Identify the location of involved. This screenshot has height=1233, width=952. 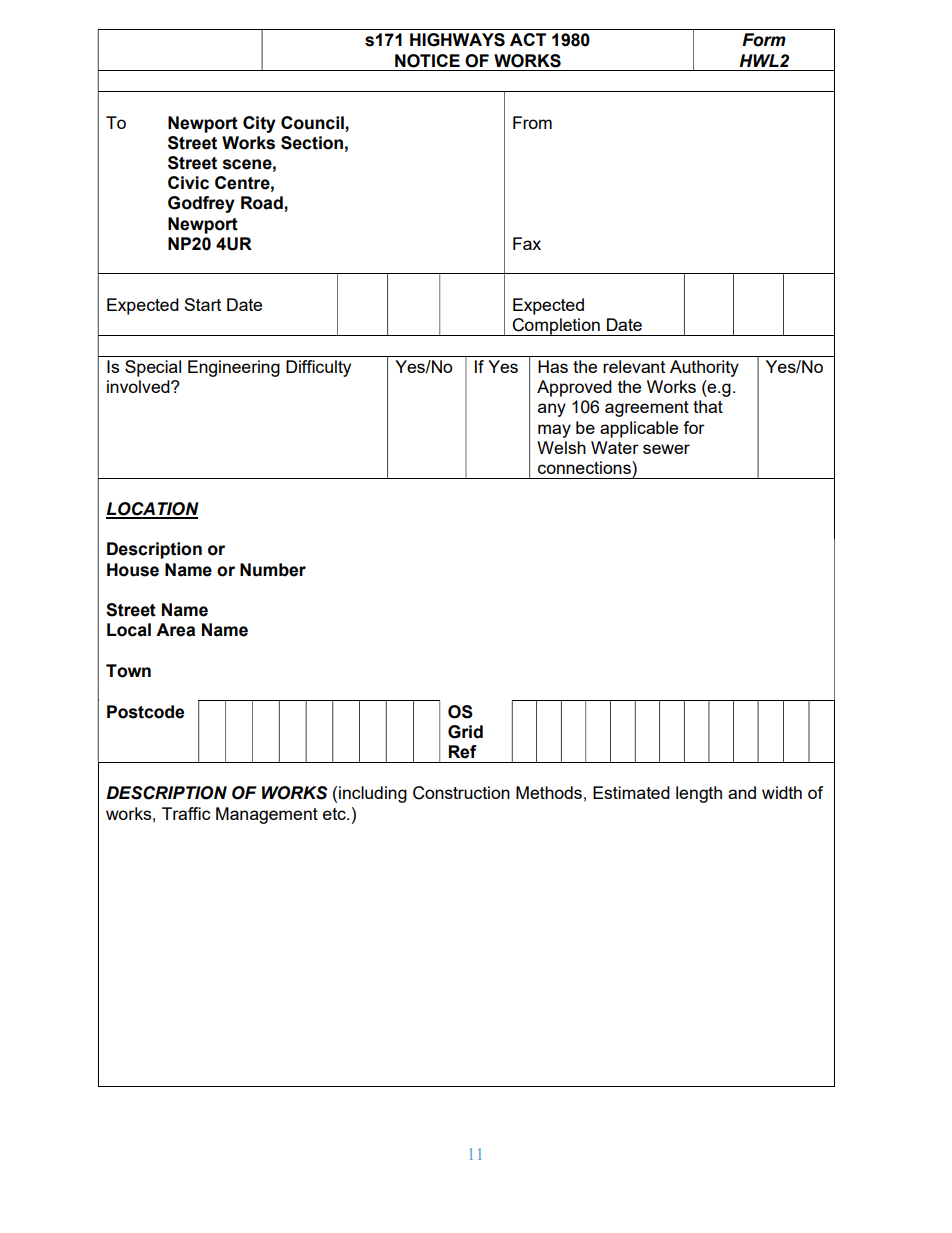
(139, 386).
